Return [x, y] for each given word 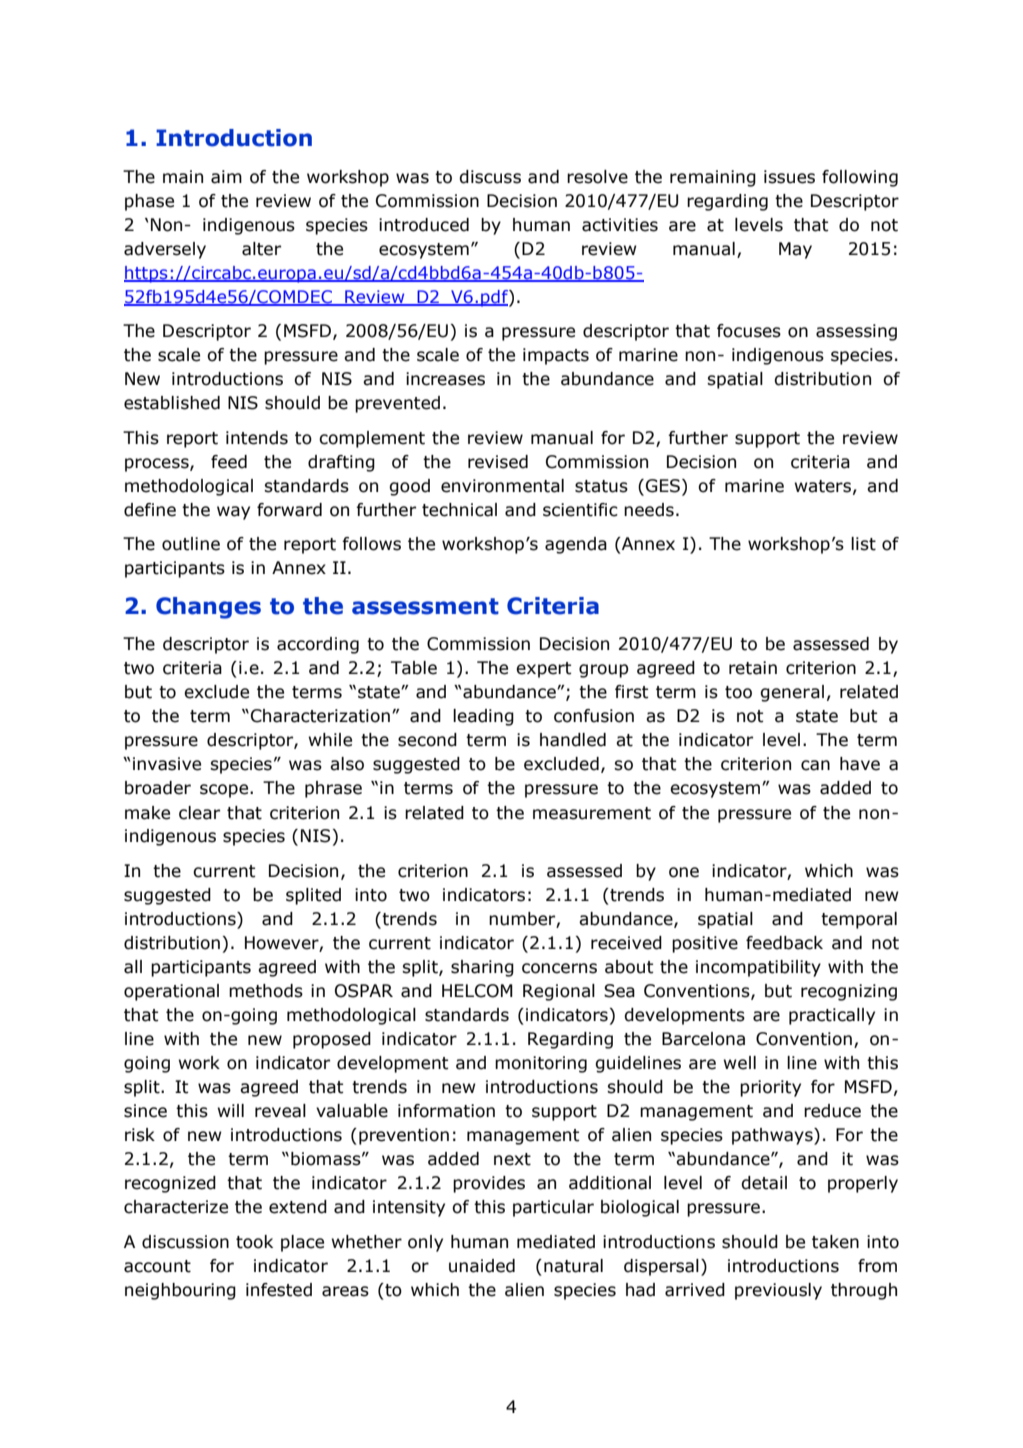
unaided [482, 1266]
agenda [576, 545]
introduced [424, 225]
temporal [859, 920]
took [254, 1242]
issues [789, 177]
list [863, 544]
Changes [208, 608]
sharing [482, 968]
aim [226, 177]
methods [266, 991]
